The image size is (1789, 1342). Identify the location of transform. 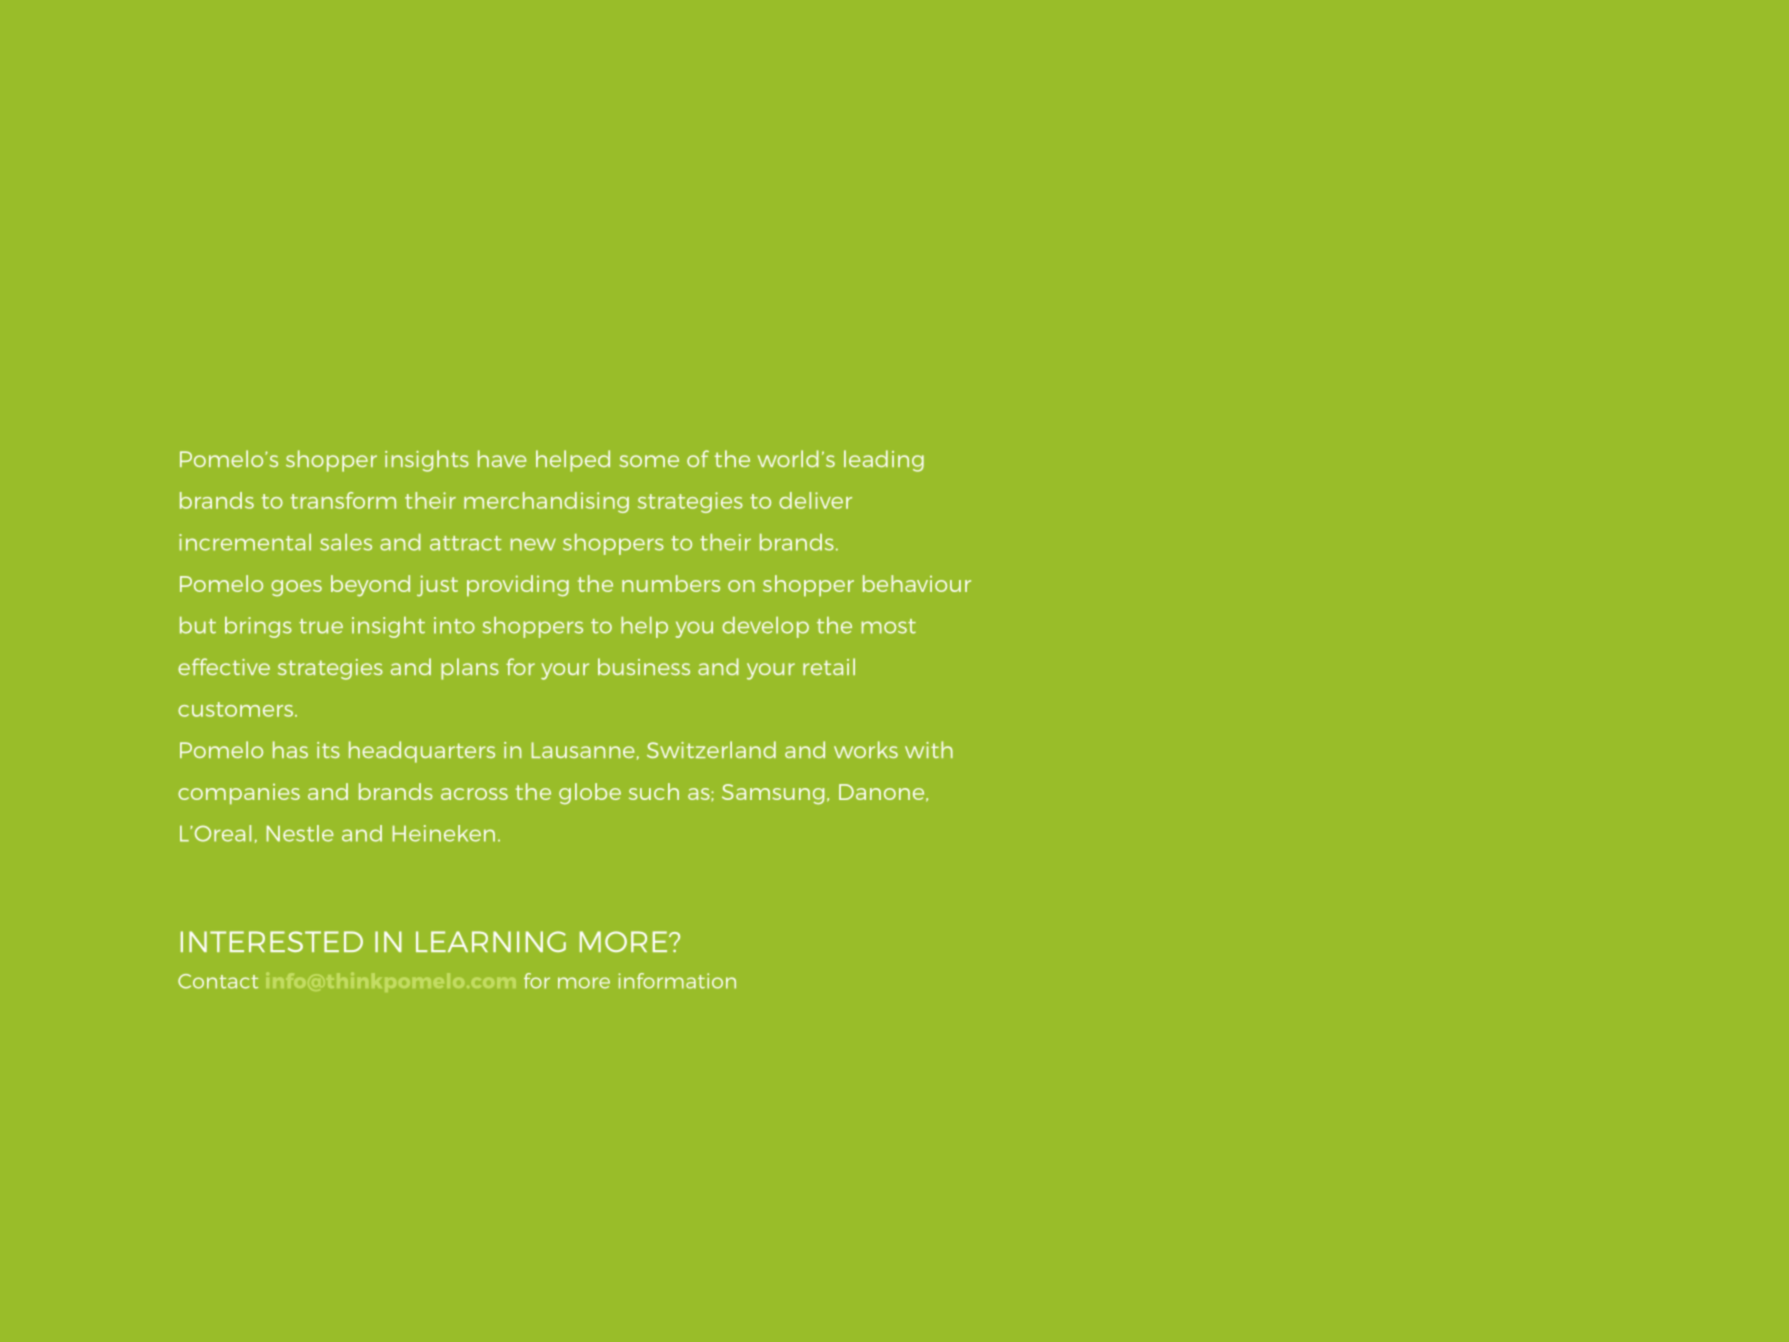
(343, 500).
